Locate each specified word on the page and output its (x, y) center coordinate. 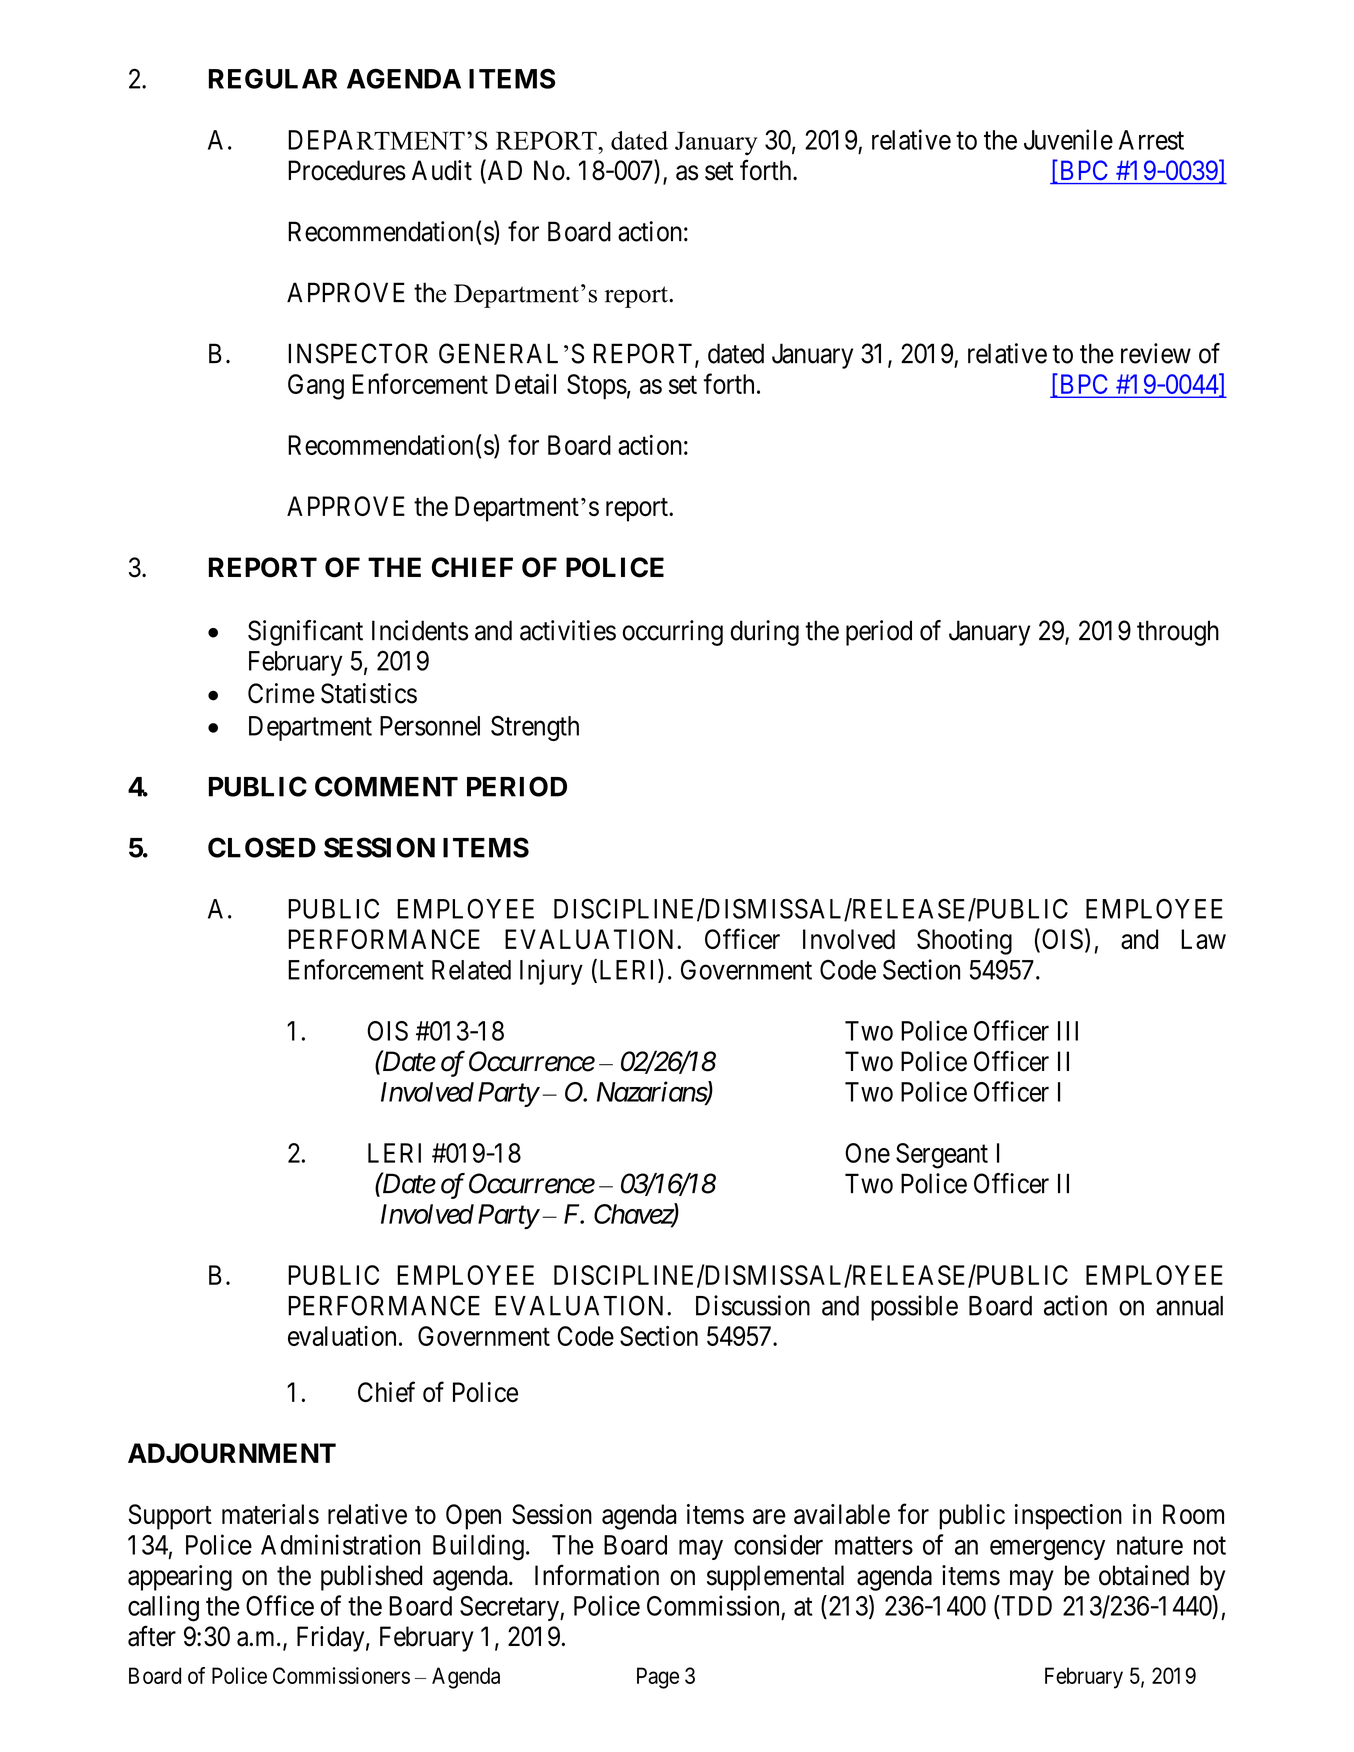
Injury (551, 972)
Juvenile (1068, 139)
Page (658, 1678)
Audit (442, 170)
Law (1203, 939)
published (371, 1578)
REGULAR (273, 78)
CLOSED (262, 847)
